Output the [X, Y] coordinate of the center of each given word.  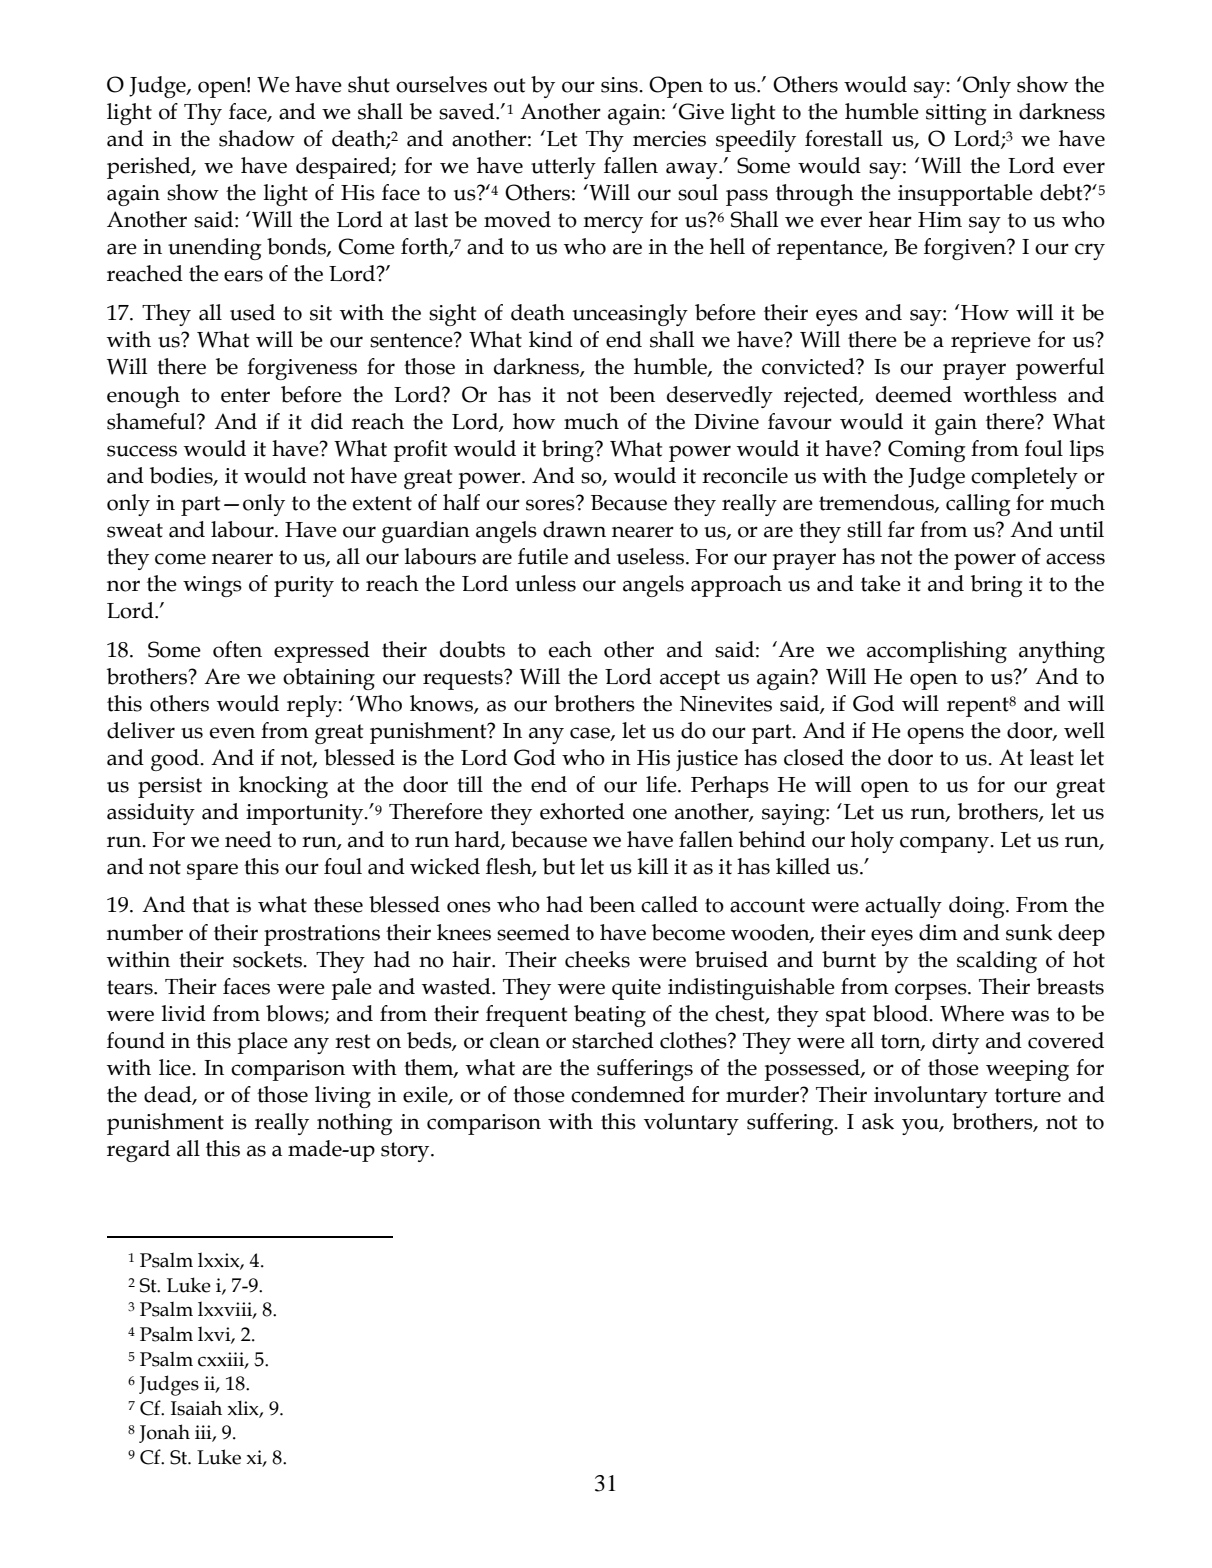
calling [978, 505]
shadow [257, 138]
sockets [268, 959]
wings [212, 586]
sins [620, 85]
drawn [574, 529]
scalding [997, 962]
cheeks [597, 959]
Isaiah [196, 1408]
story [406, 1152]
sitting [956, 114]
